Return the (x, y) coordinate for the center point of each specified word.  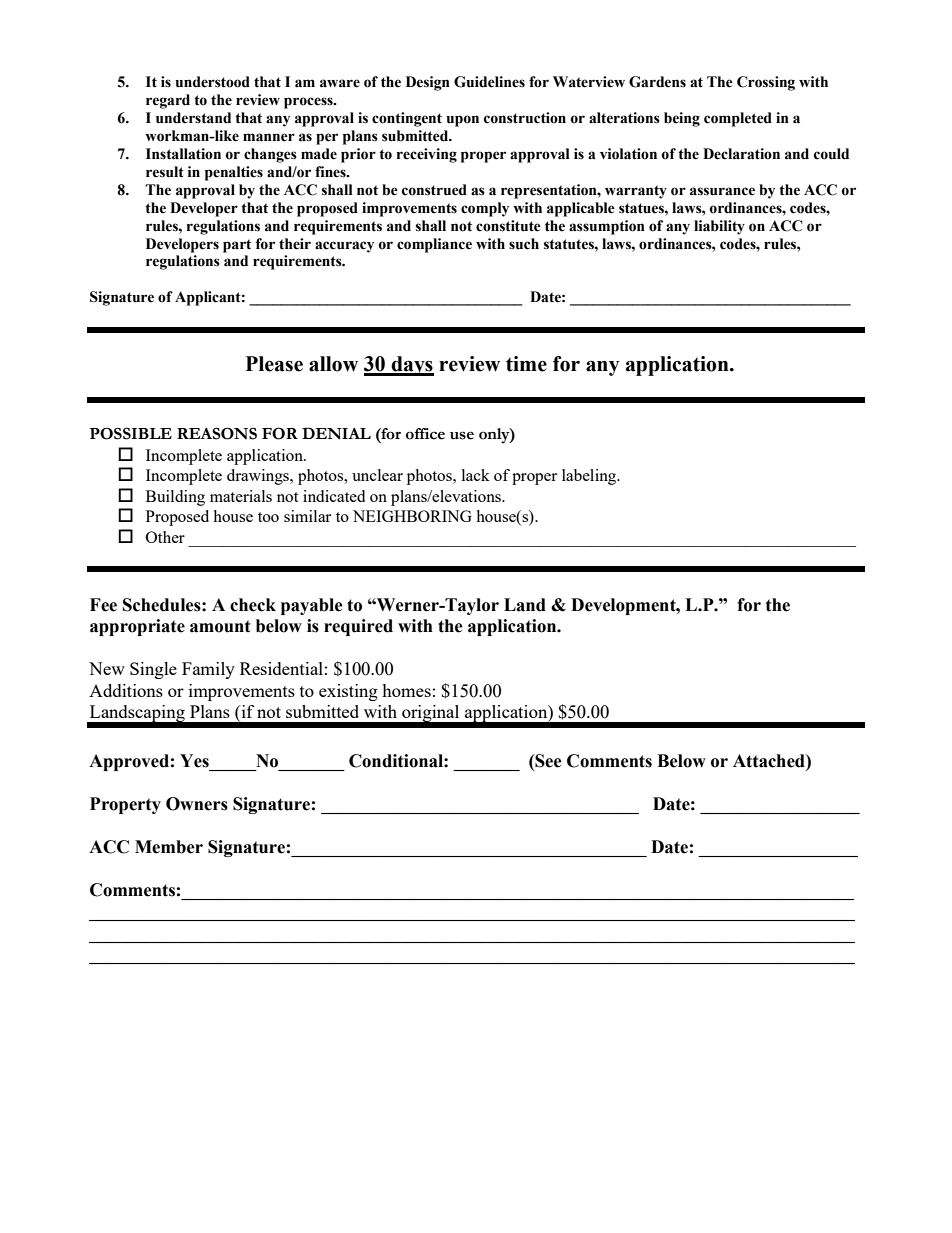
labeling (590, 477)
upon (462, 121)
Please (274, 364)
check (253, 605)
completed (738, 119)
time (526, 364)
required (358, 627)
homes (406, 690)
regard (168, 101)
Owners (197, 804)
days (411, 366)
